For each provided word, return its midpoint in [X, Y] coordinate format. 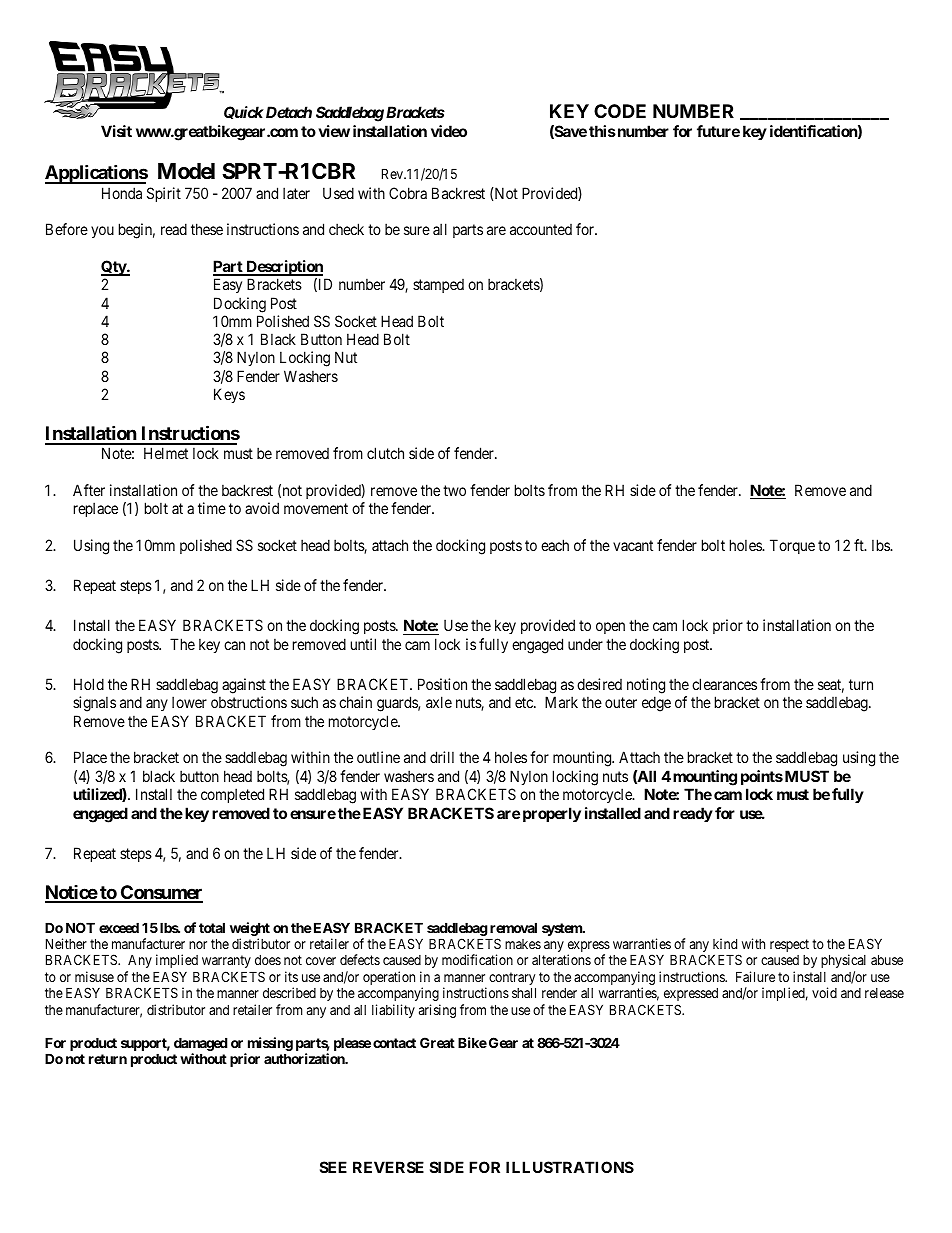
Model [186, 171]
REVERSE [388, 1167]
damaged [201, 1045]
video [449, 131]
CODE [620, 111]
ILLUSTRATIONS [570, 1167]
